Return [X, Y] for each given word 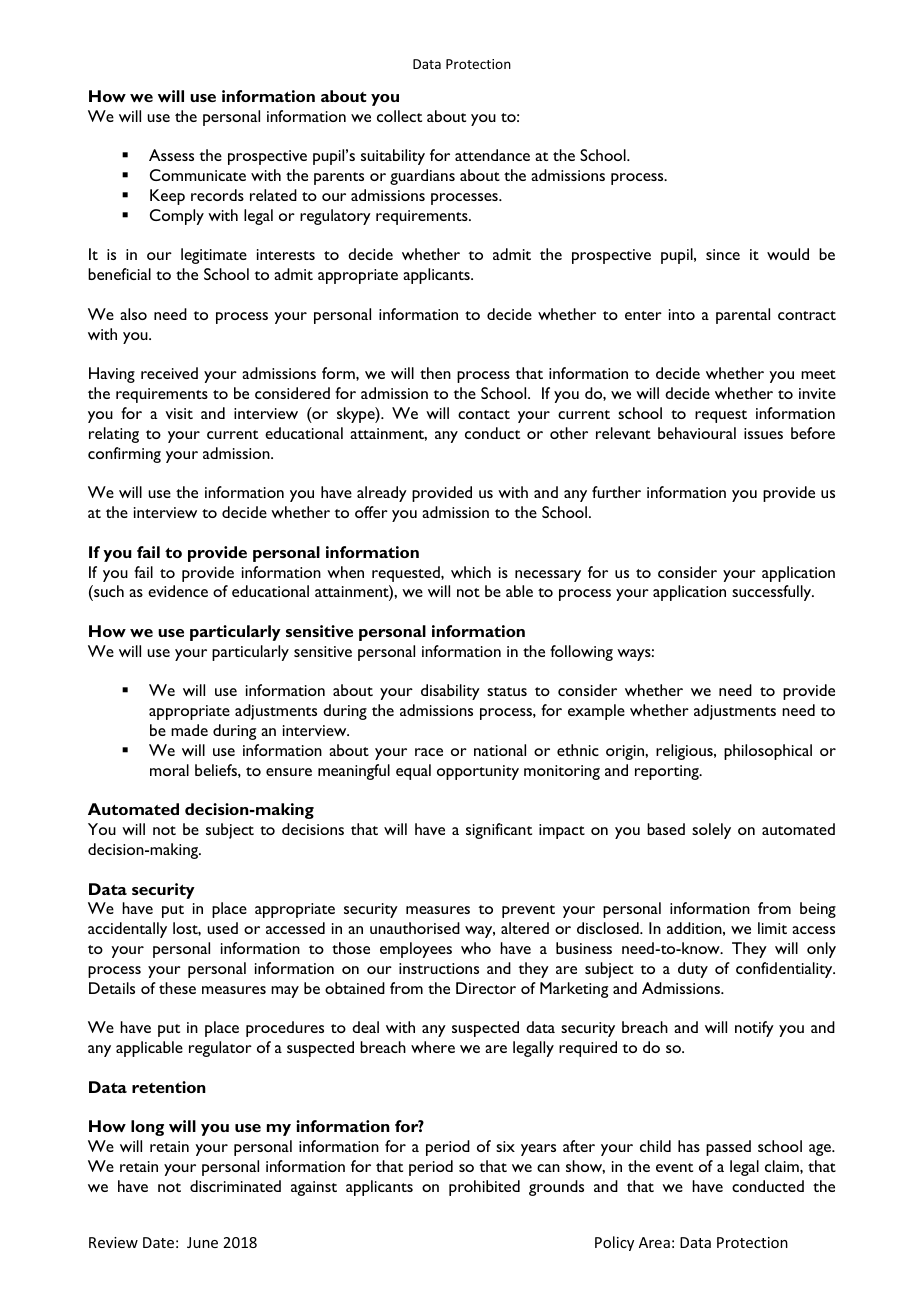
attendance [492, 155]
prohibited [484, 1188]
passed [728, 1148]
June [202, 1242]
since [723, 254]
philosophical [768, 752]
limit [772, 928]
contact [484, 414]
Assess [171, 155]
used [222, 928]
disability [450, 692]
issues [763, 433]
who [476, 948]
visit [179, 413]
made [189, 730]
